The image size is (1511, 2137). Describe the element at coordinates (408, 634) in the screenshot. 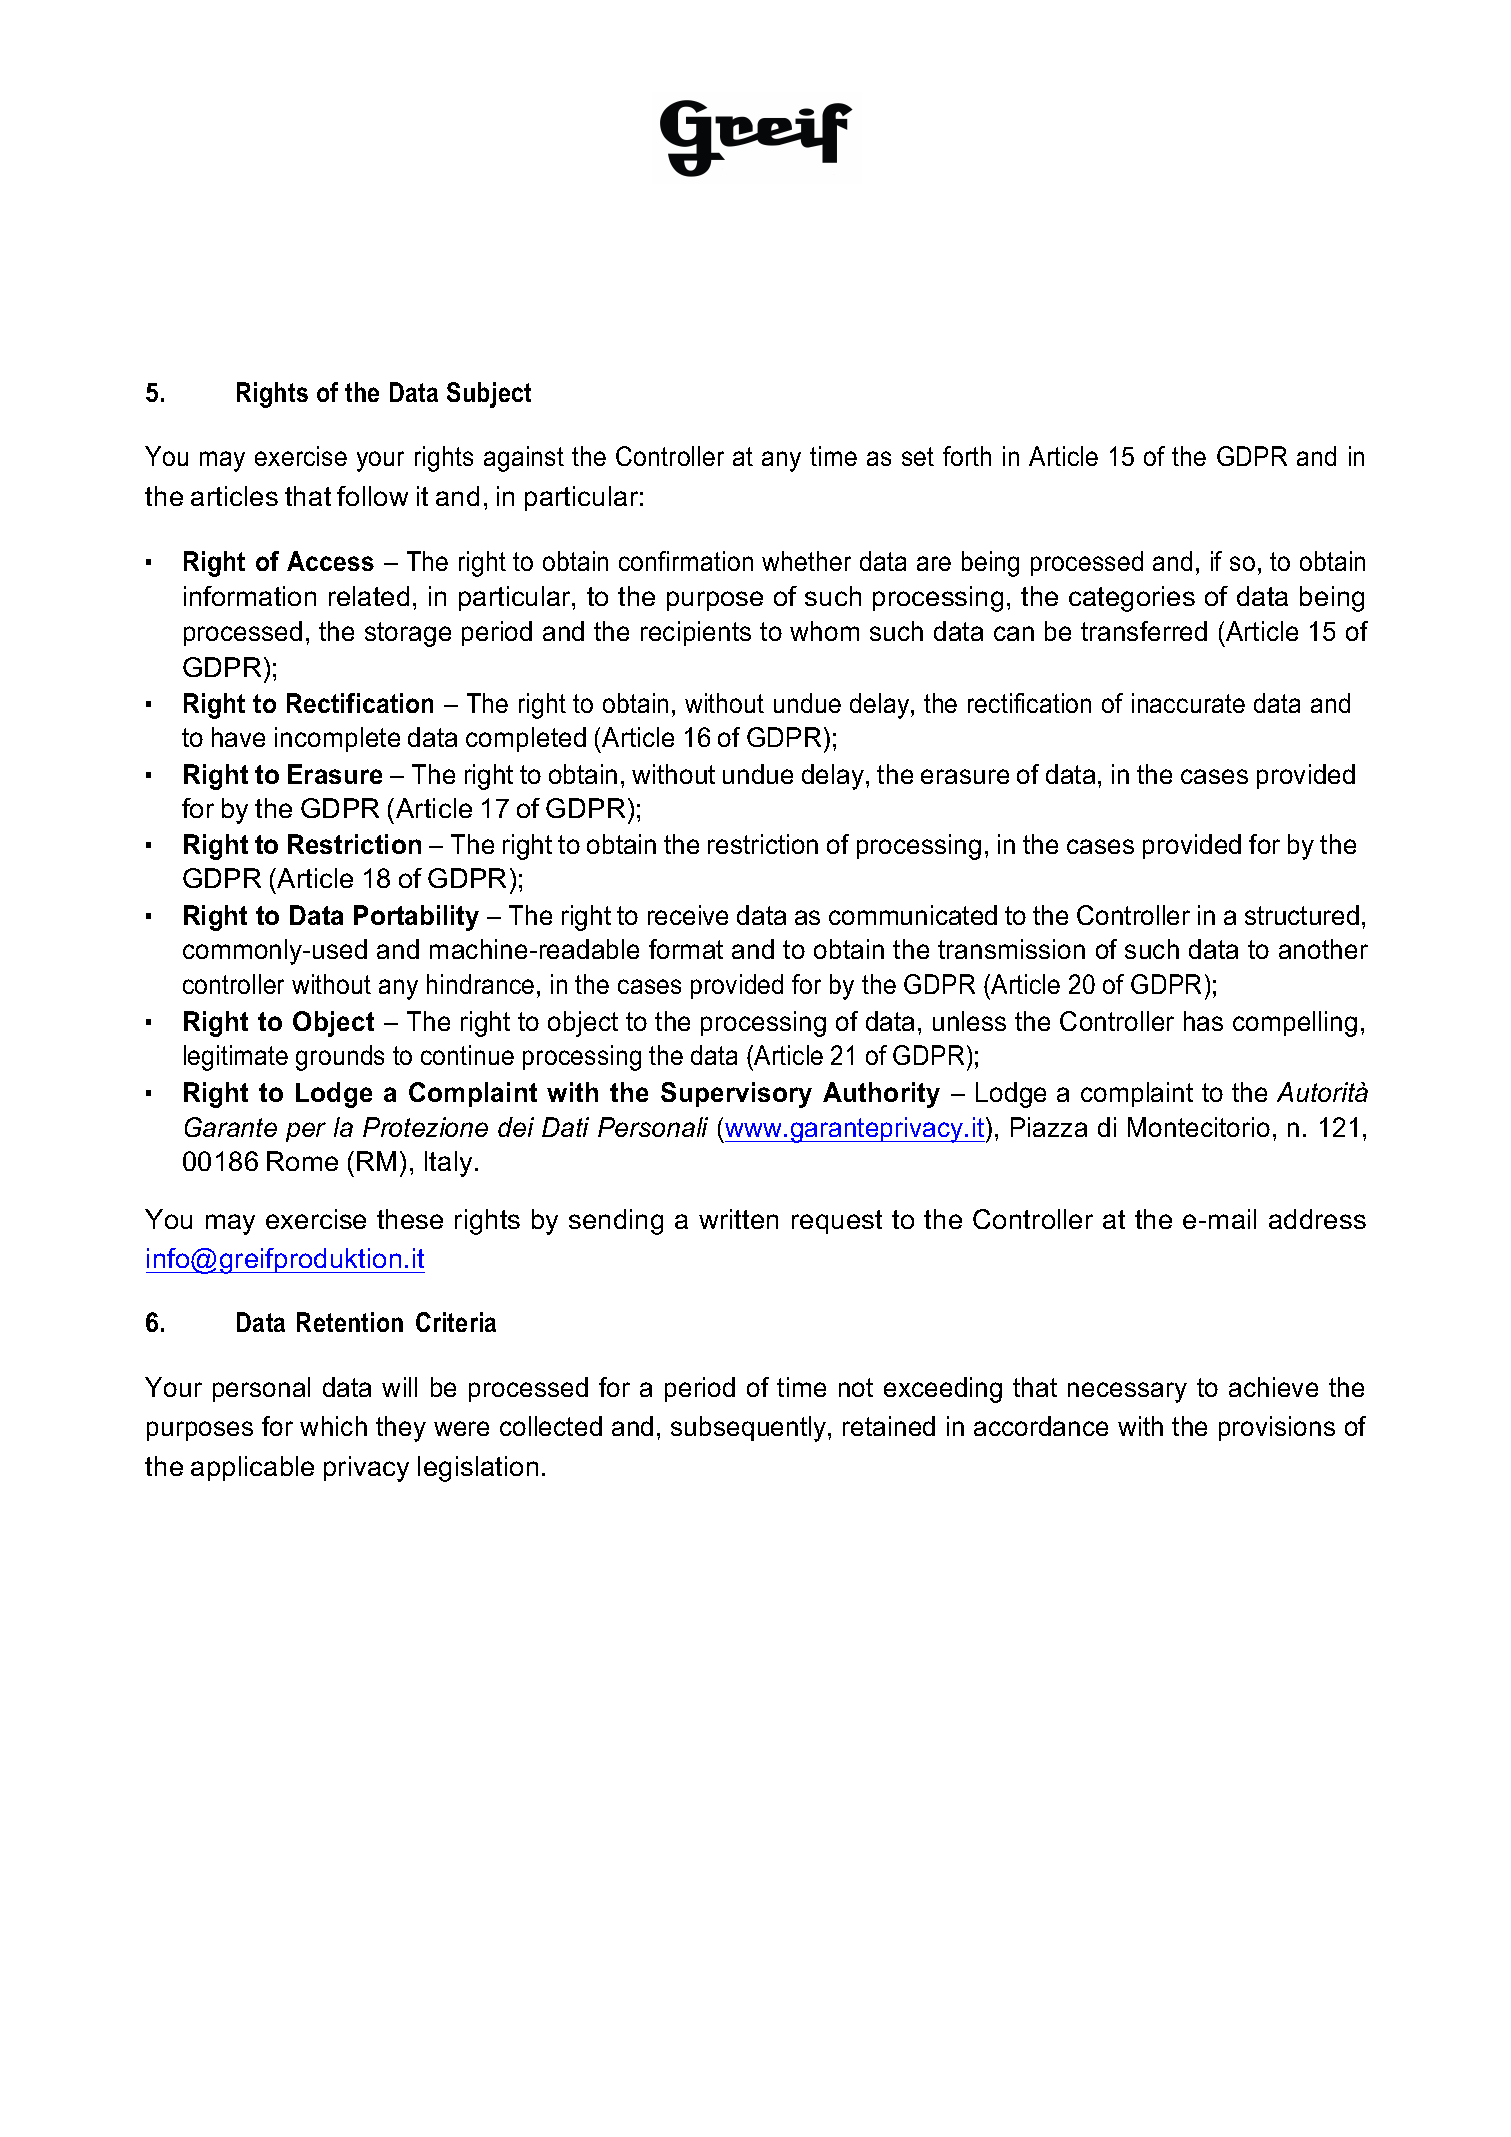

I see `storage` at that location.
